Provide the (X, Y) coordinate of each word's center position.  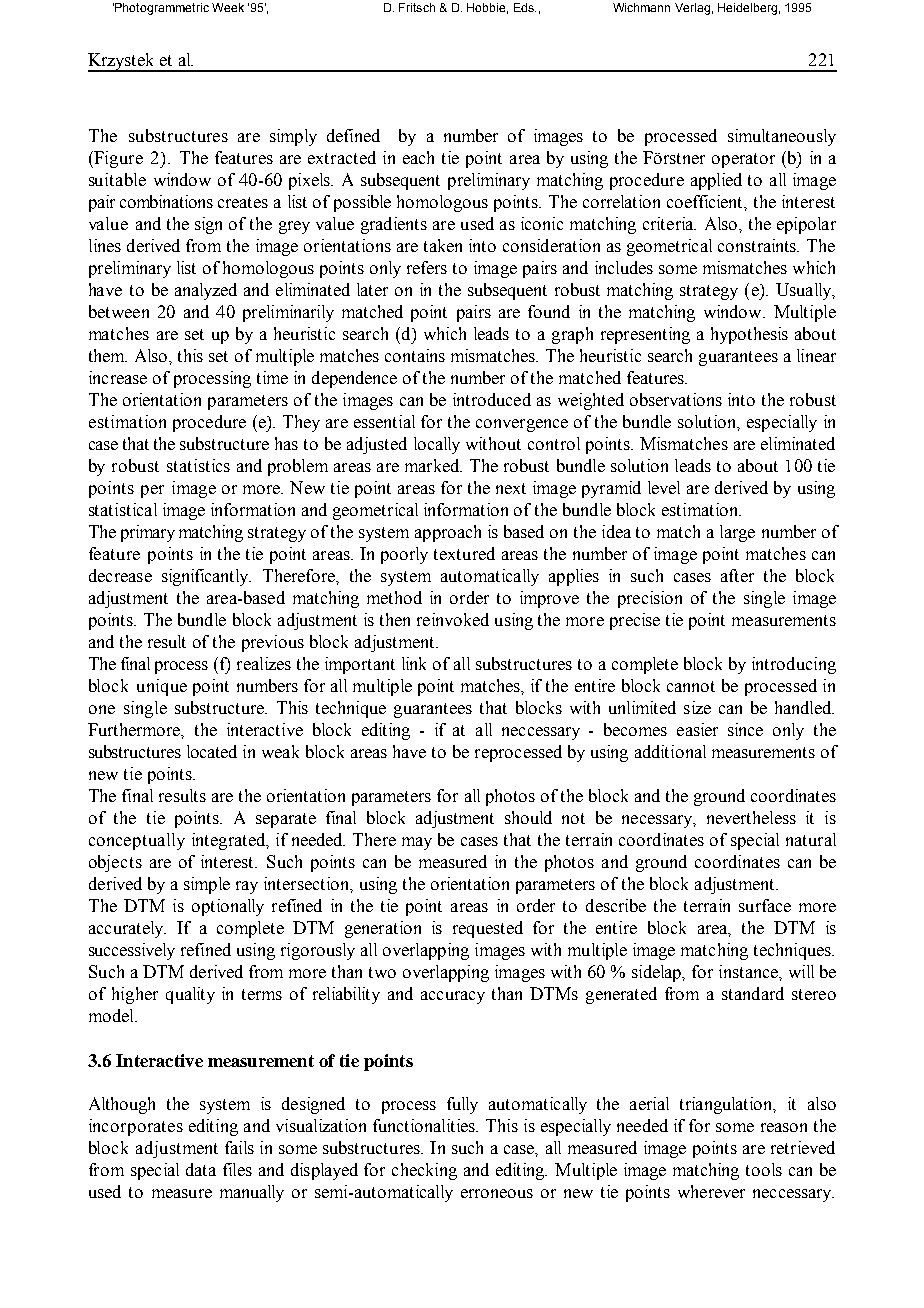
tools (764, 1169)
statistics (198, 465)
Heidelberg (747, 9)
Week (228, 7)
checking (424, 1171)
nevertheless (751, 817)
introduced (492, 399)
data (201, 1169)
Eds (525, 7)
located (212, 751)
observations (676, 399)
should (528, 817)
